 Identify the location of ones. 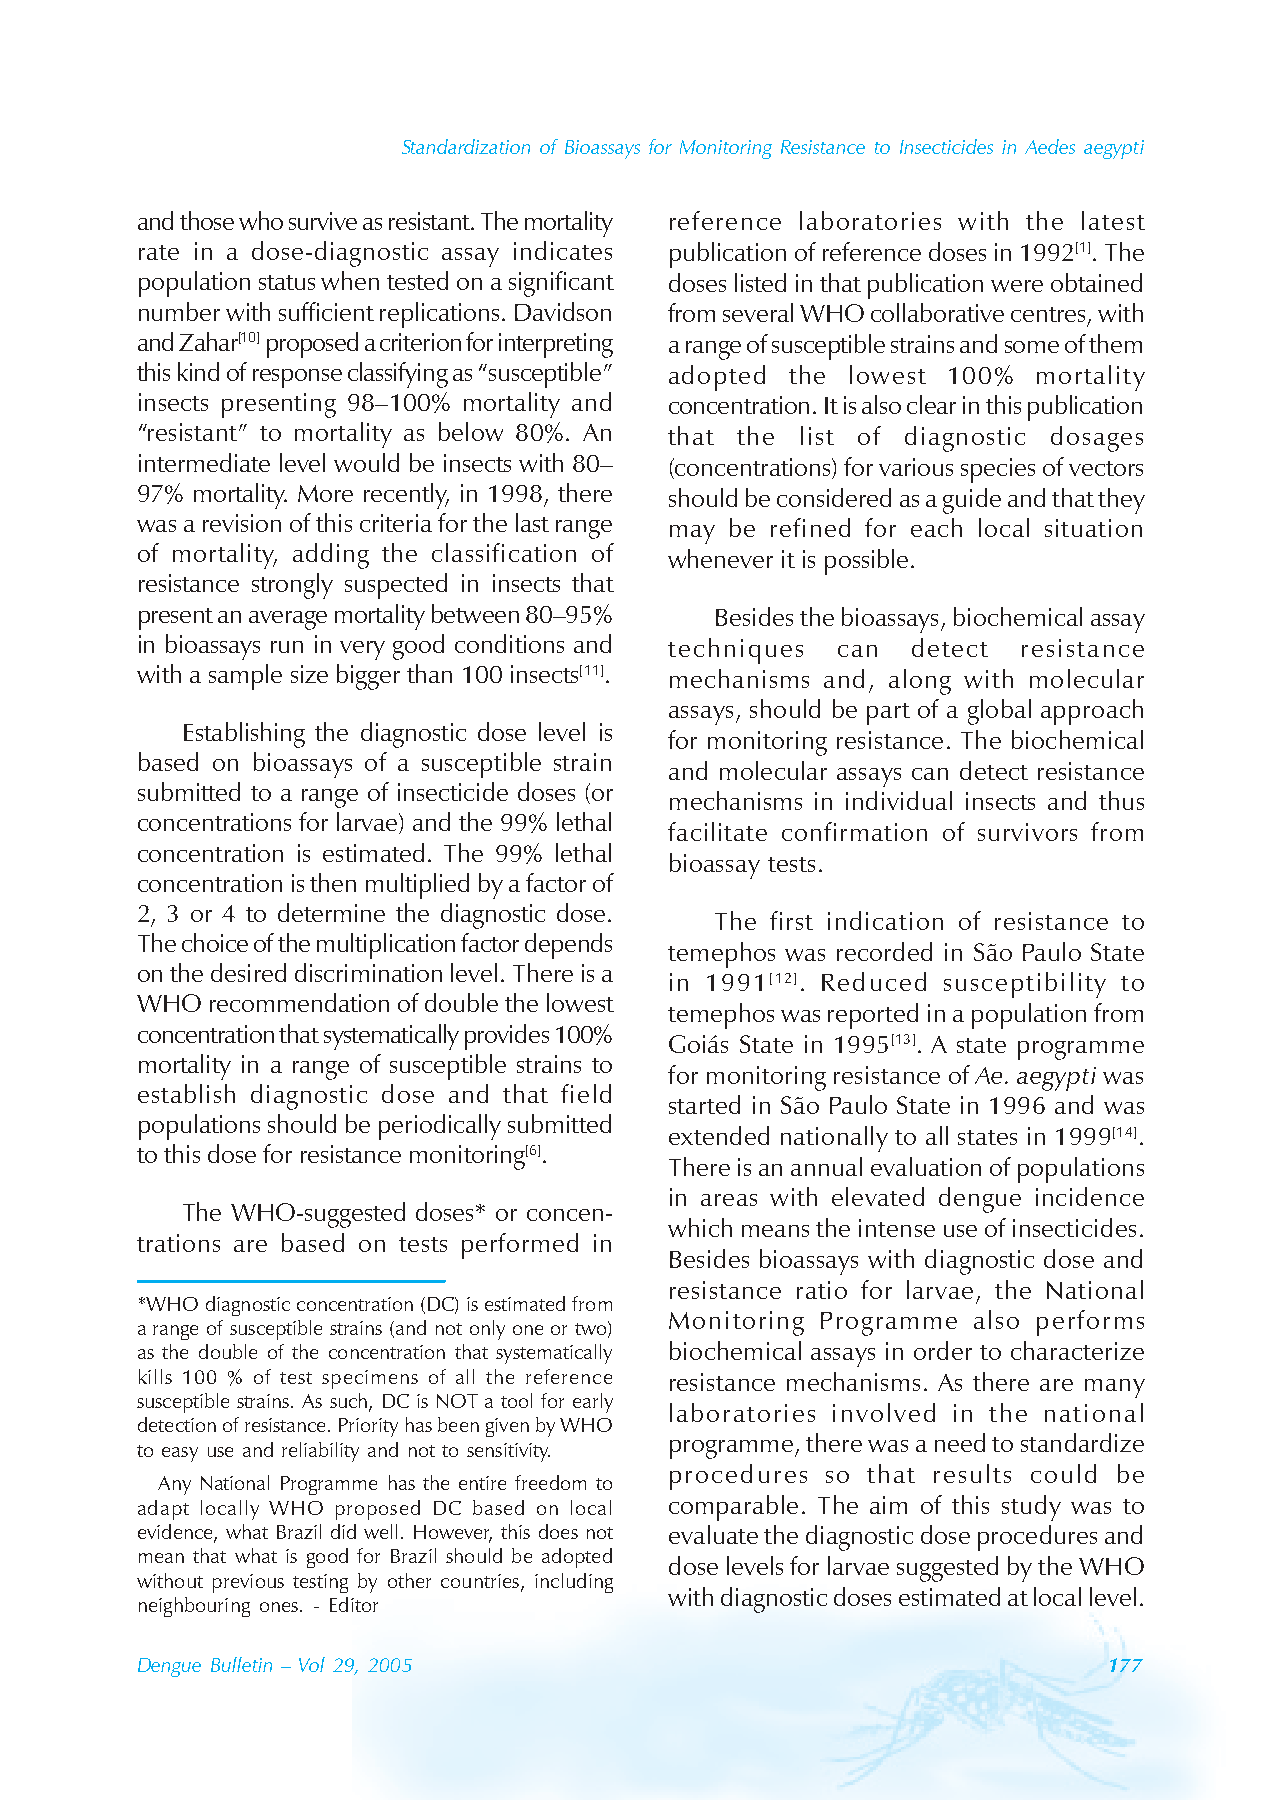
(280, 1607).
